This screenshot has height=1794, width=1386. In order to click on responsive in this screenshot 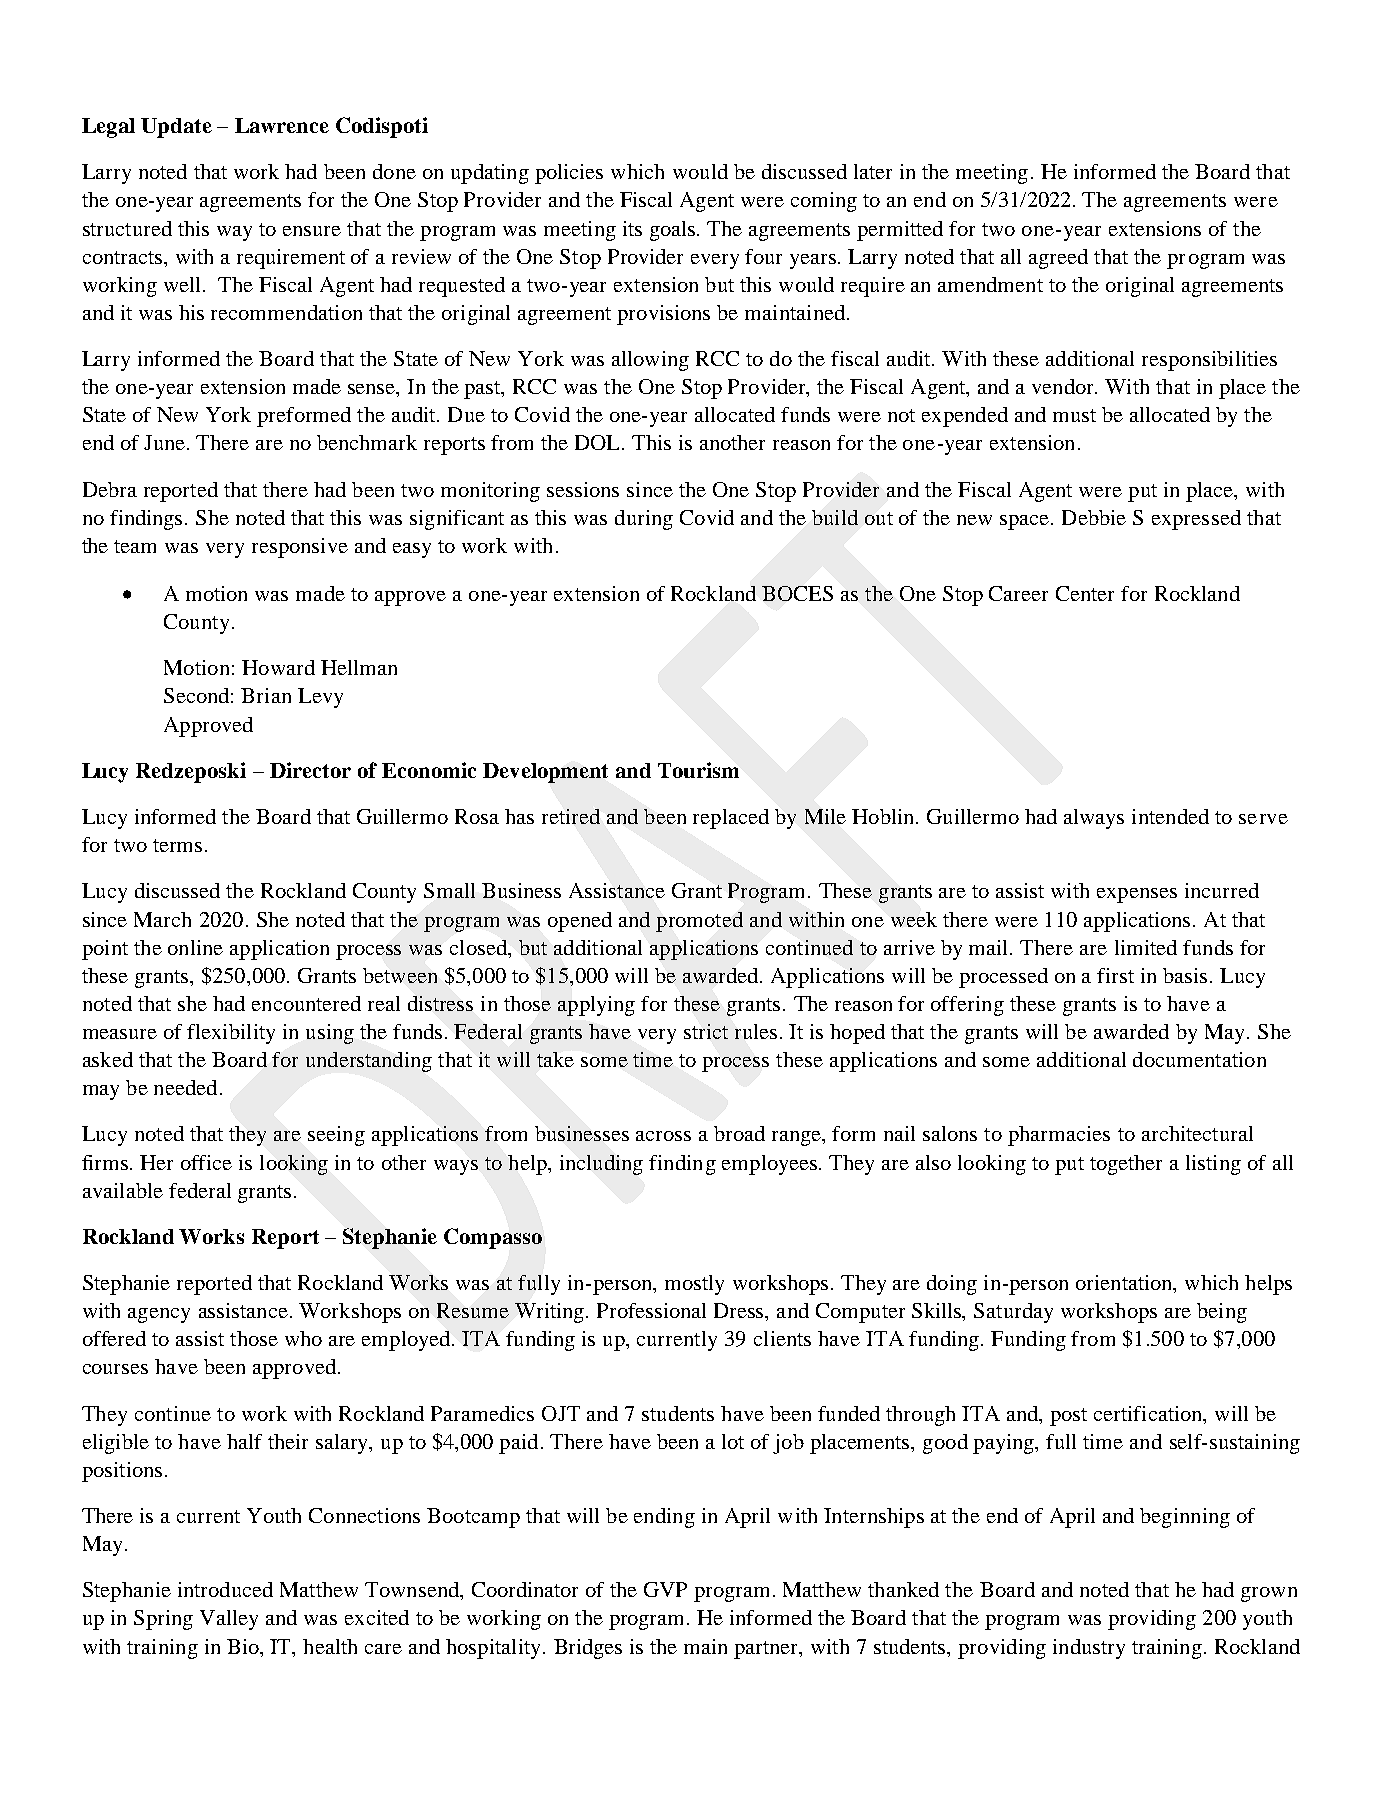, I will do `click(300, 548)`.
